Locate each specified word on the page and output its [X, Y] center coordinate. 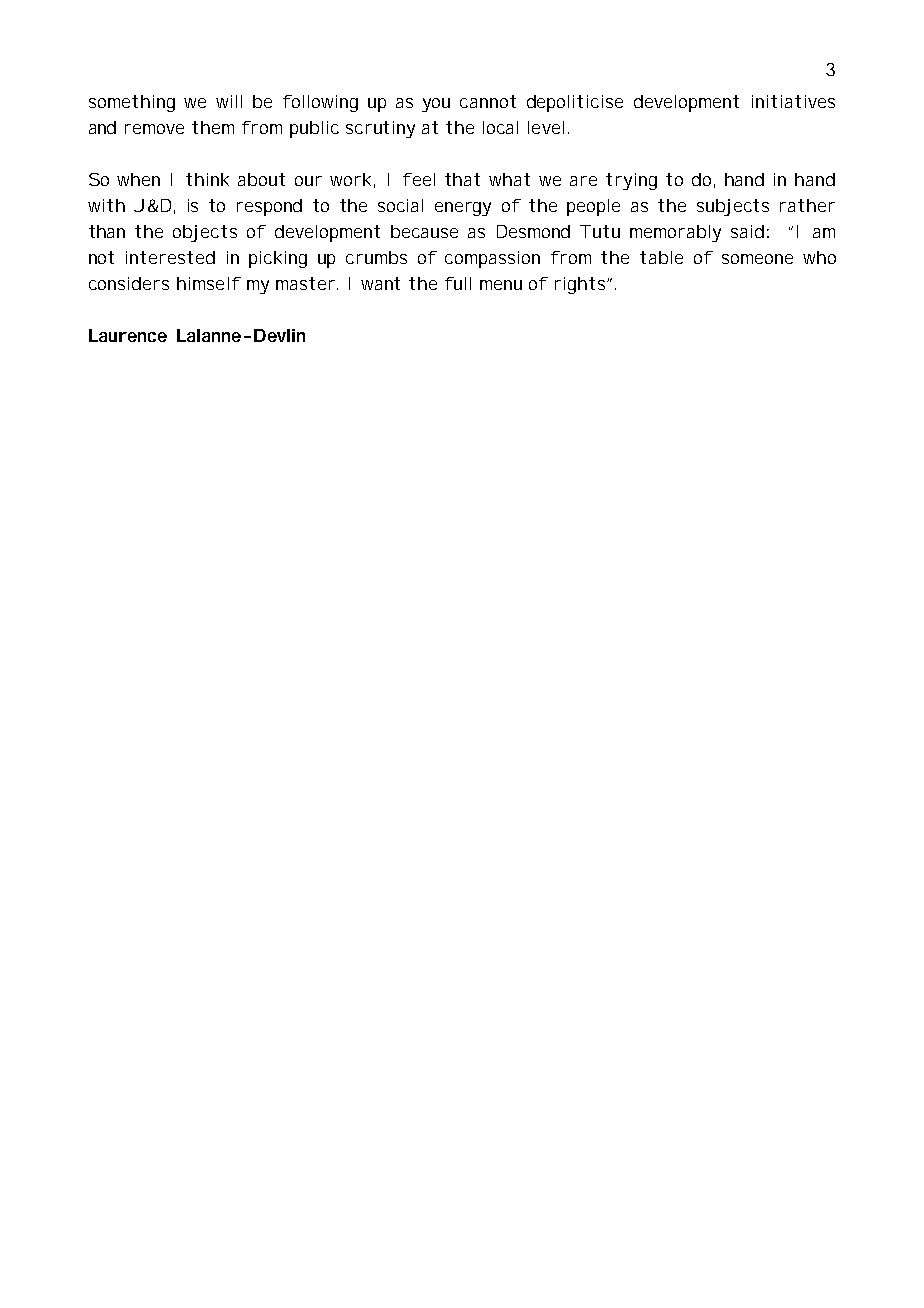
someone [757, 259]
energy [463, 209]
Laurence [128, 335]
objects [205, 233]
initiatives [793, 101]
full [458, 283]
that [462, 179]
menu [501, 285]
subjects [733, 207]
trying [631, 181]
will [229, 101]
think [207, 179]
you [436, 105]
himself [209, 283]
